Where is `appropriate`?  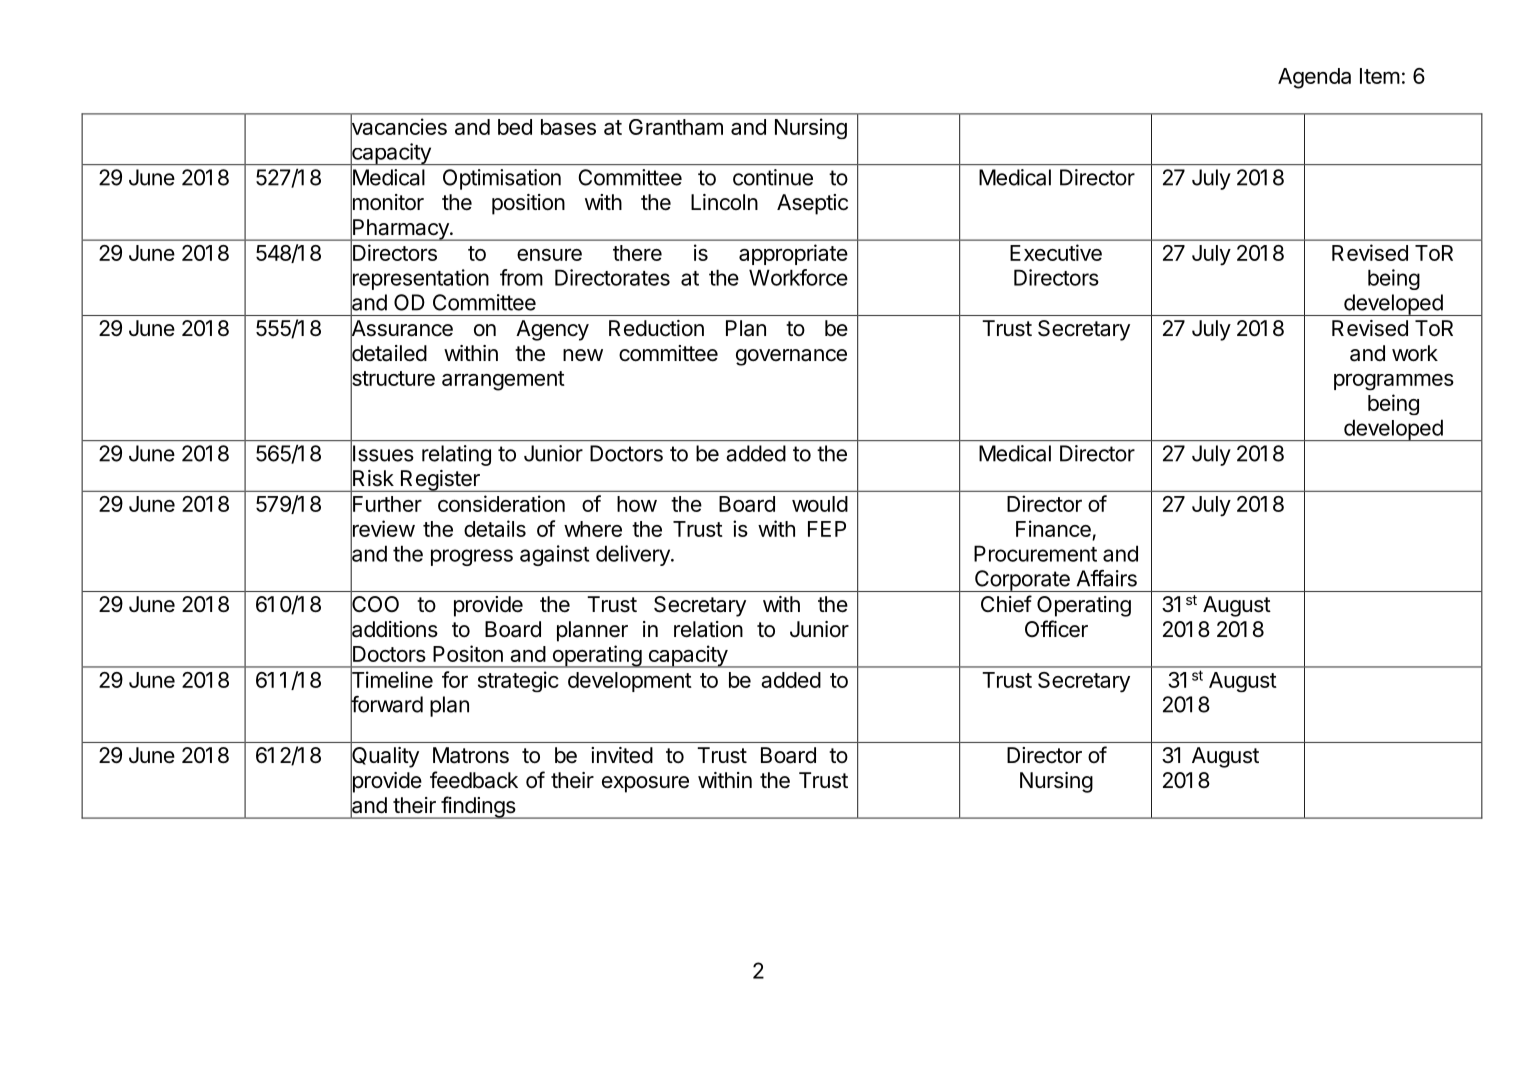
appropriate is located at coordinates (793, 254).
